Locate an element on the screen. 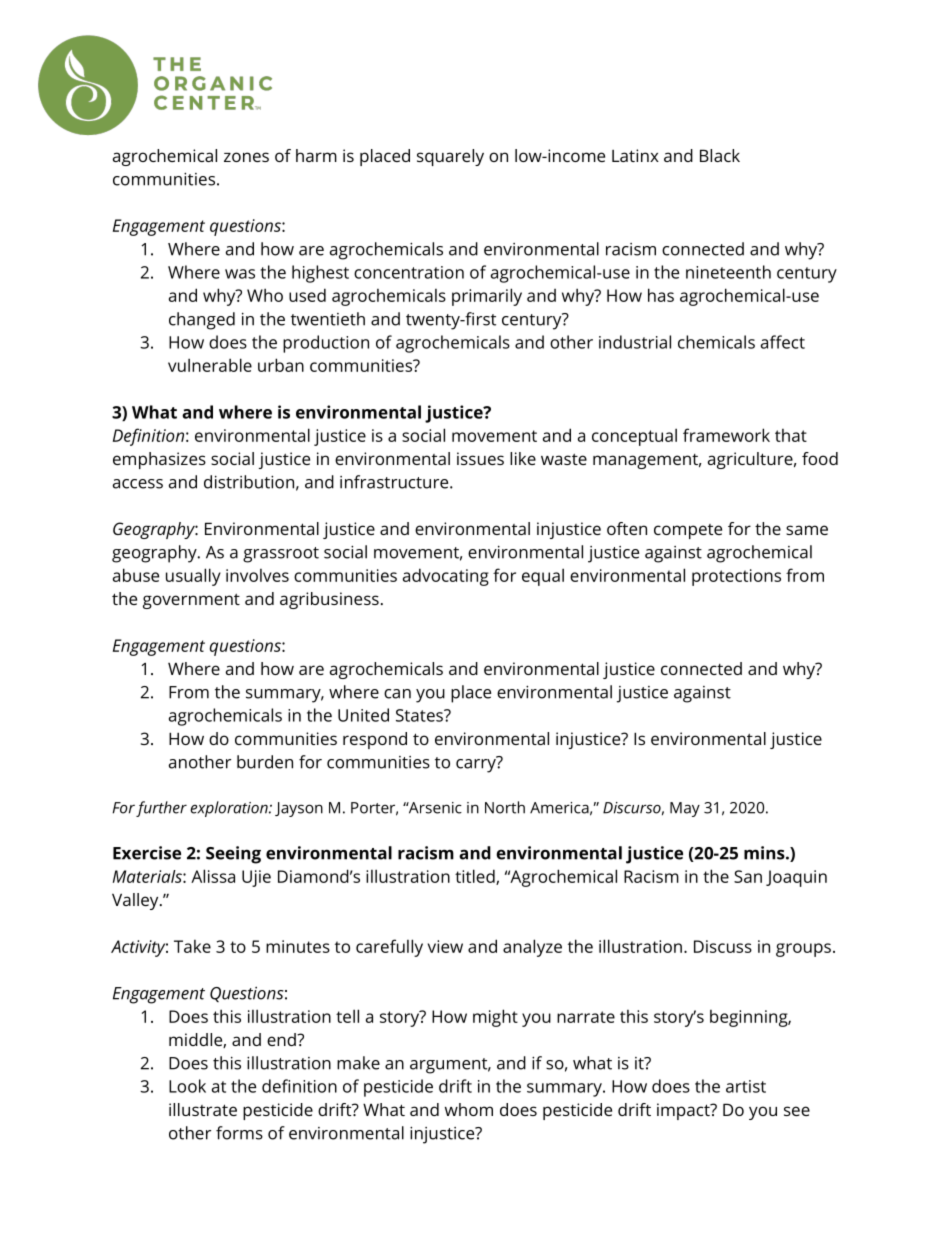 The height and width of the screenshot is (1233, 952). May is located at coordinates (685, 809).
